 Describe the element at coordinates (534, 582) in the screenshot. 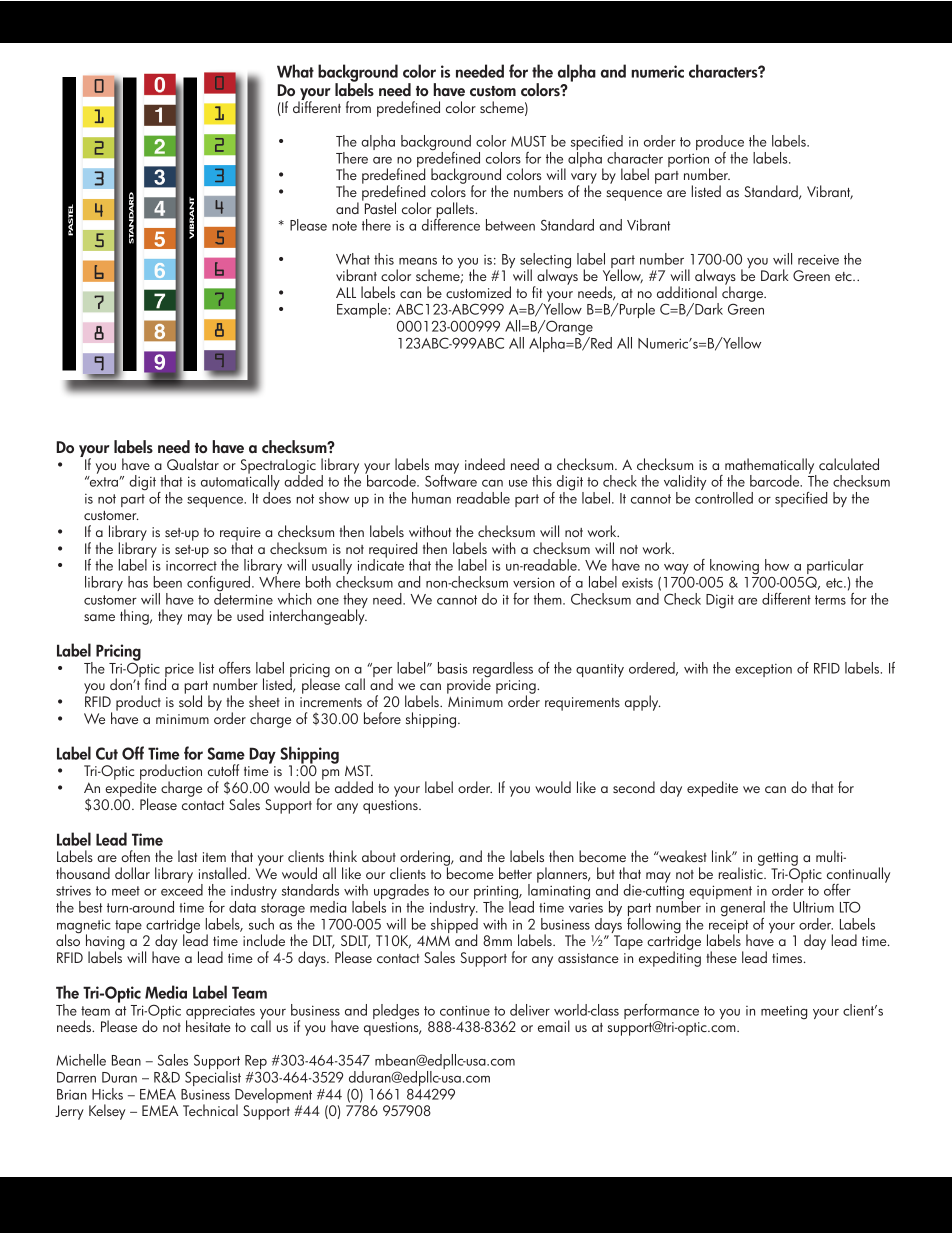

I see `version` at that location.
